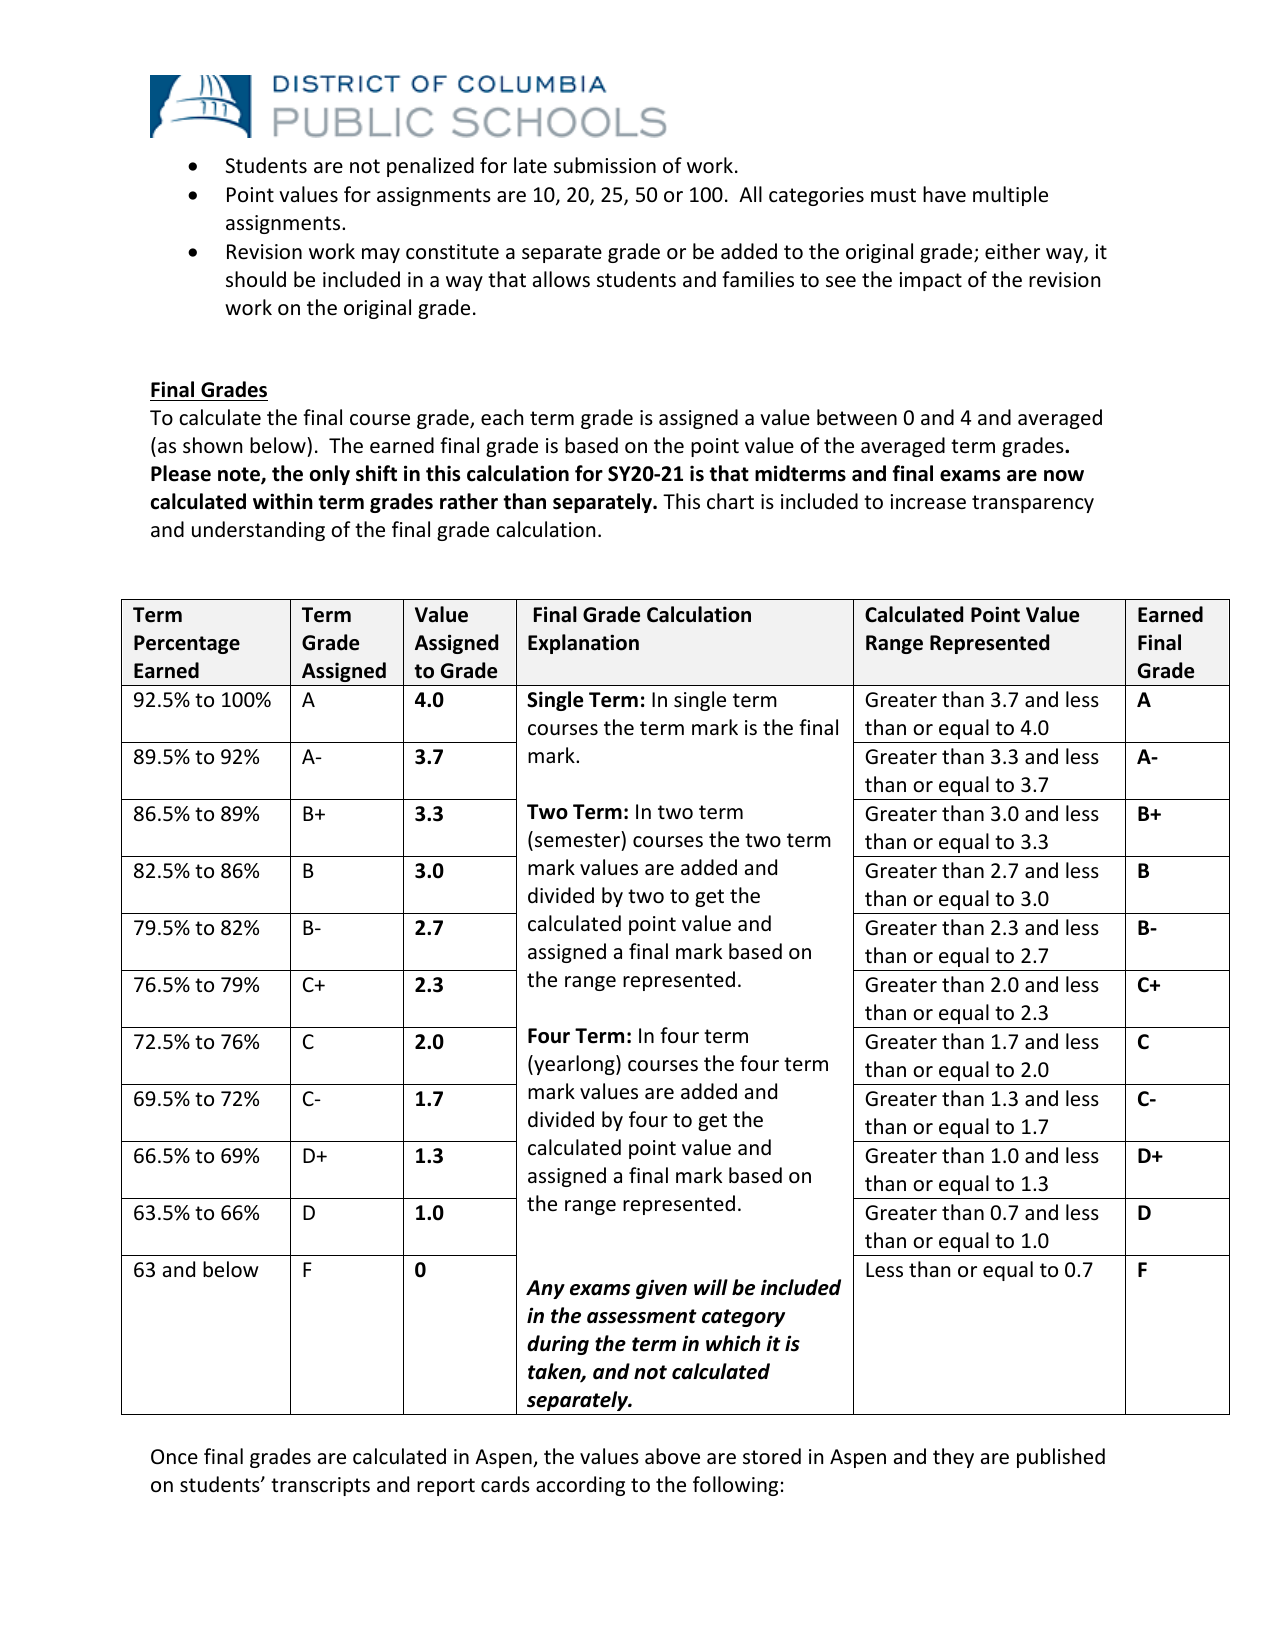  What do you see at coordinates (944, 194) in the image?
I see `have` at bounding box center [944, 194].
